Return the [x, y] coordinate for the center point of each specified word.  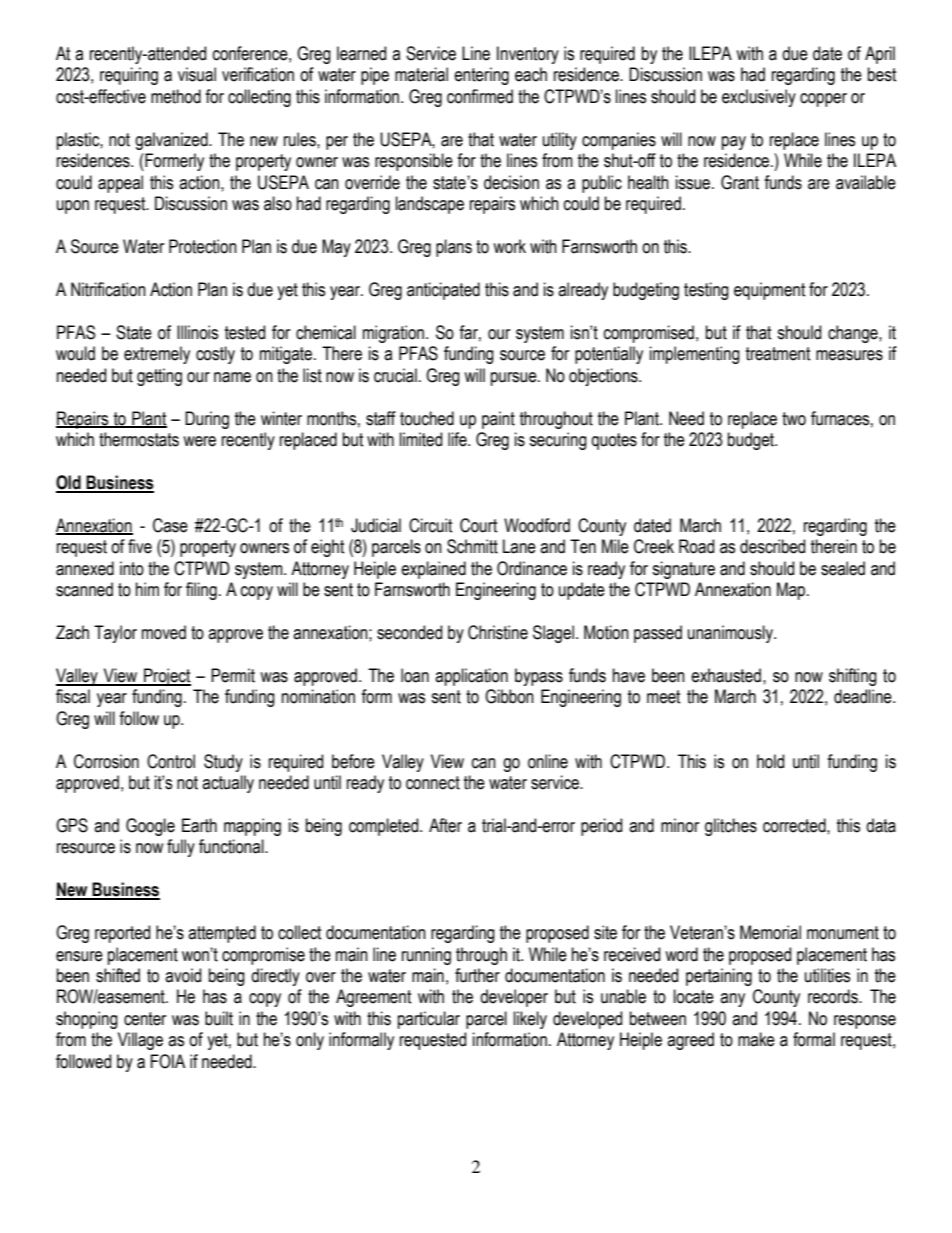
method [176, 96]
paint [498, 420]
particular [429, 1020]
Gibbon [509, 696]
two [794, 419]
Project [166, 677]
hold [770, 761]
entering [481, 76]
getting [159, 377]
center [145, 1019]
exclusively [759, 98]
